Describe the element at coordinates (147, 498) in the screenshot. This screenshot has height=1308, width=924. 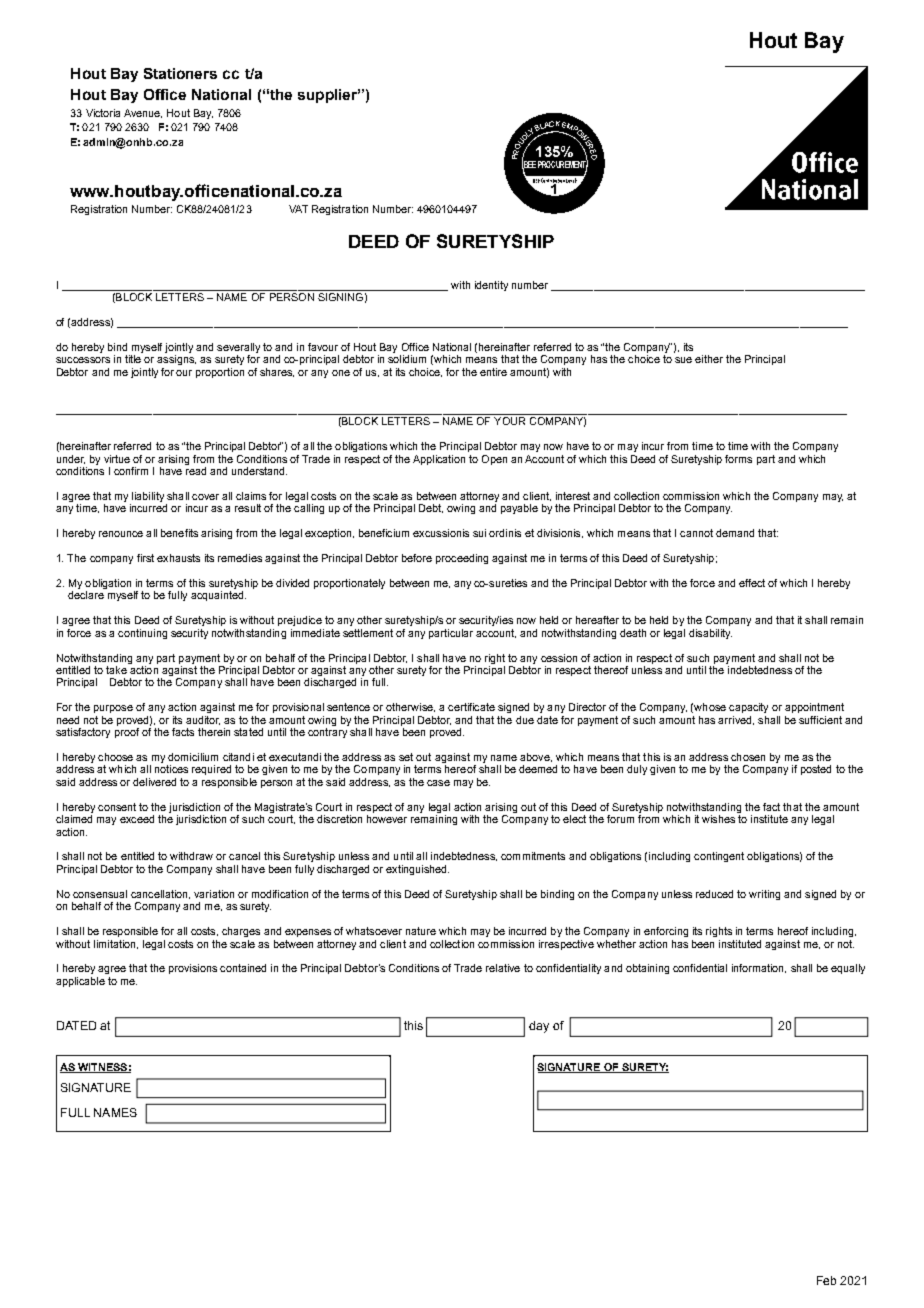
I see `liability` at that location.
